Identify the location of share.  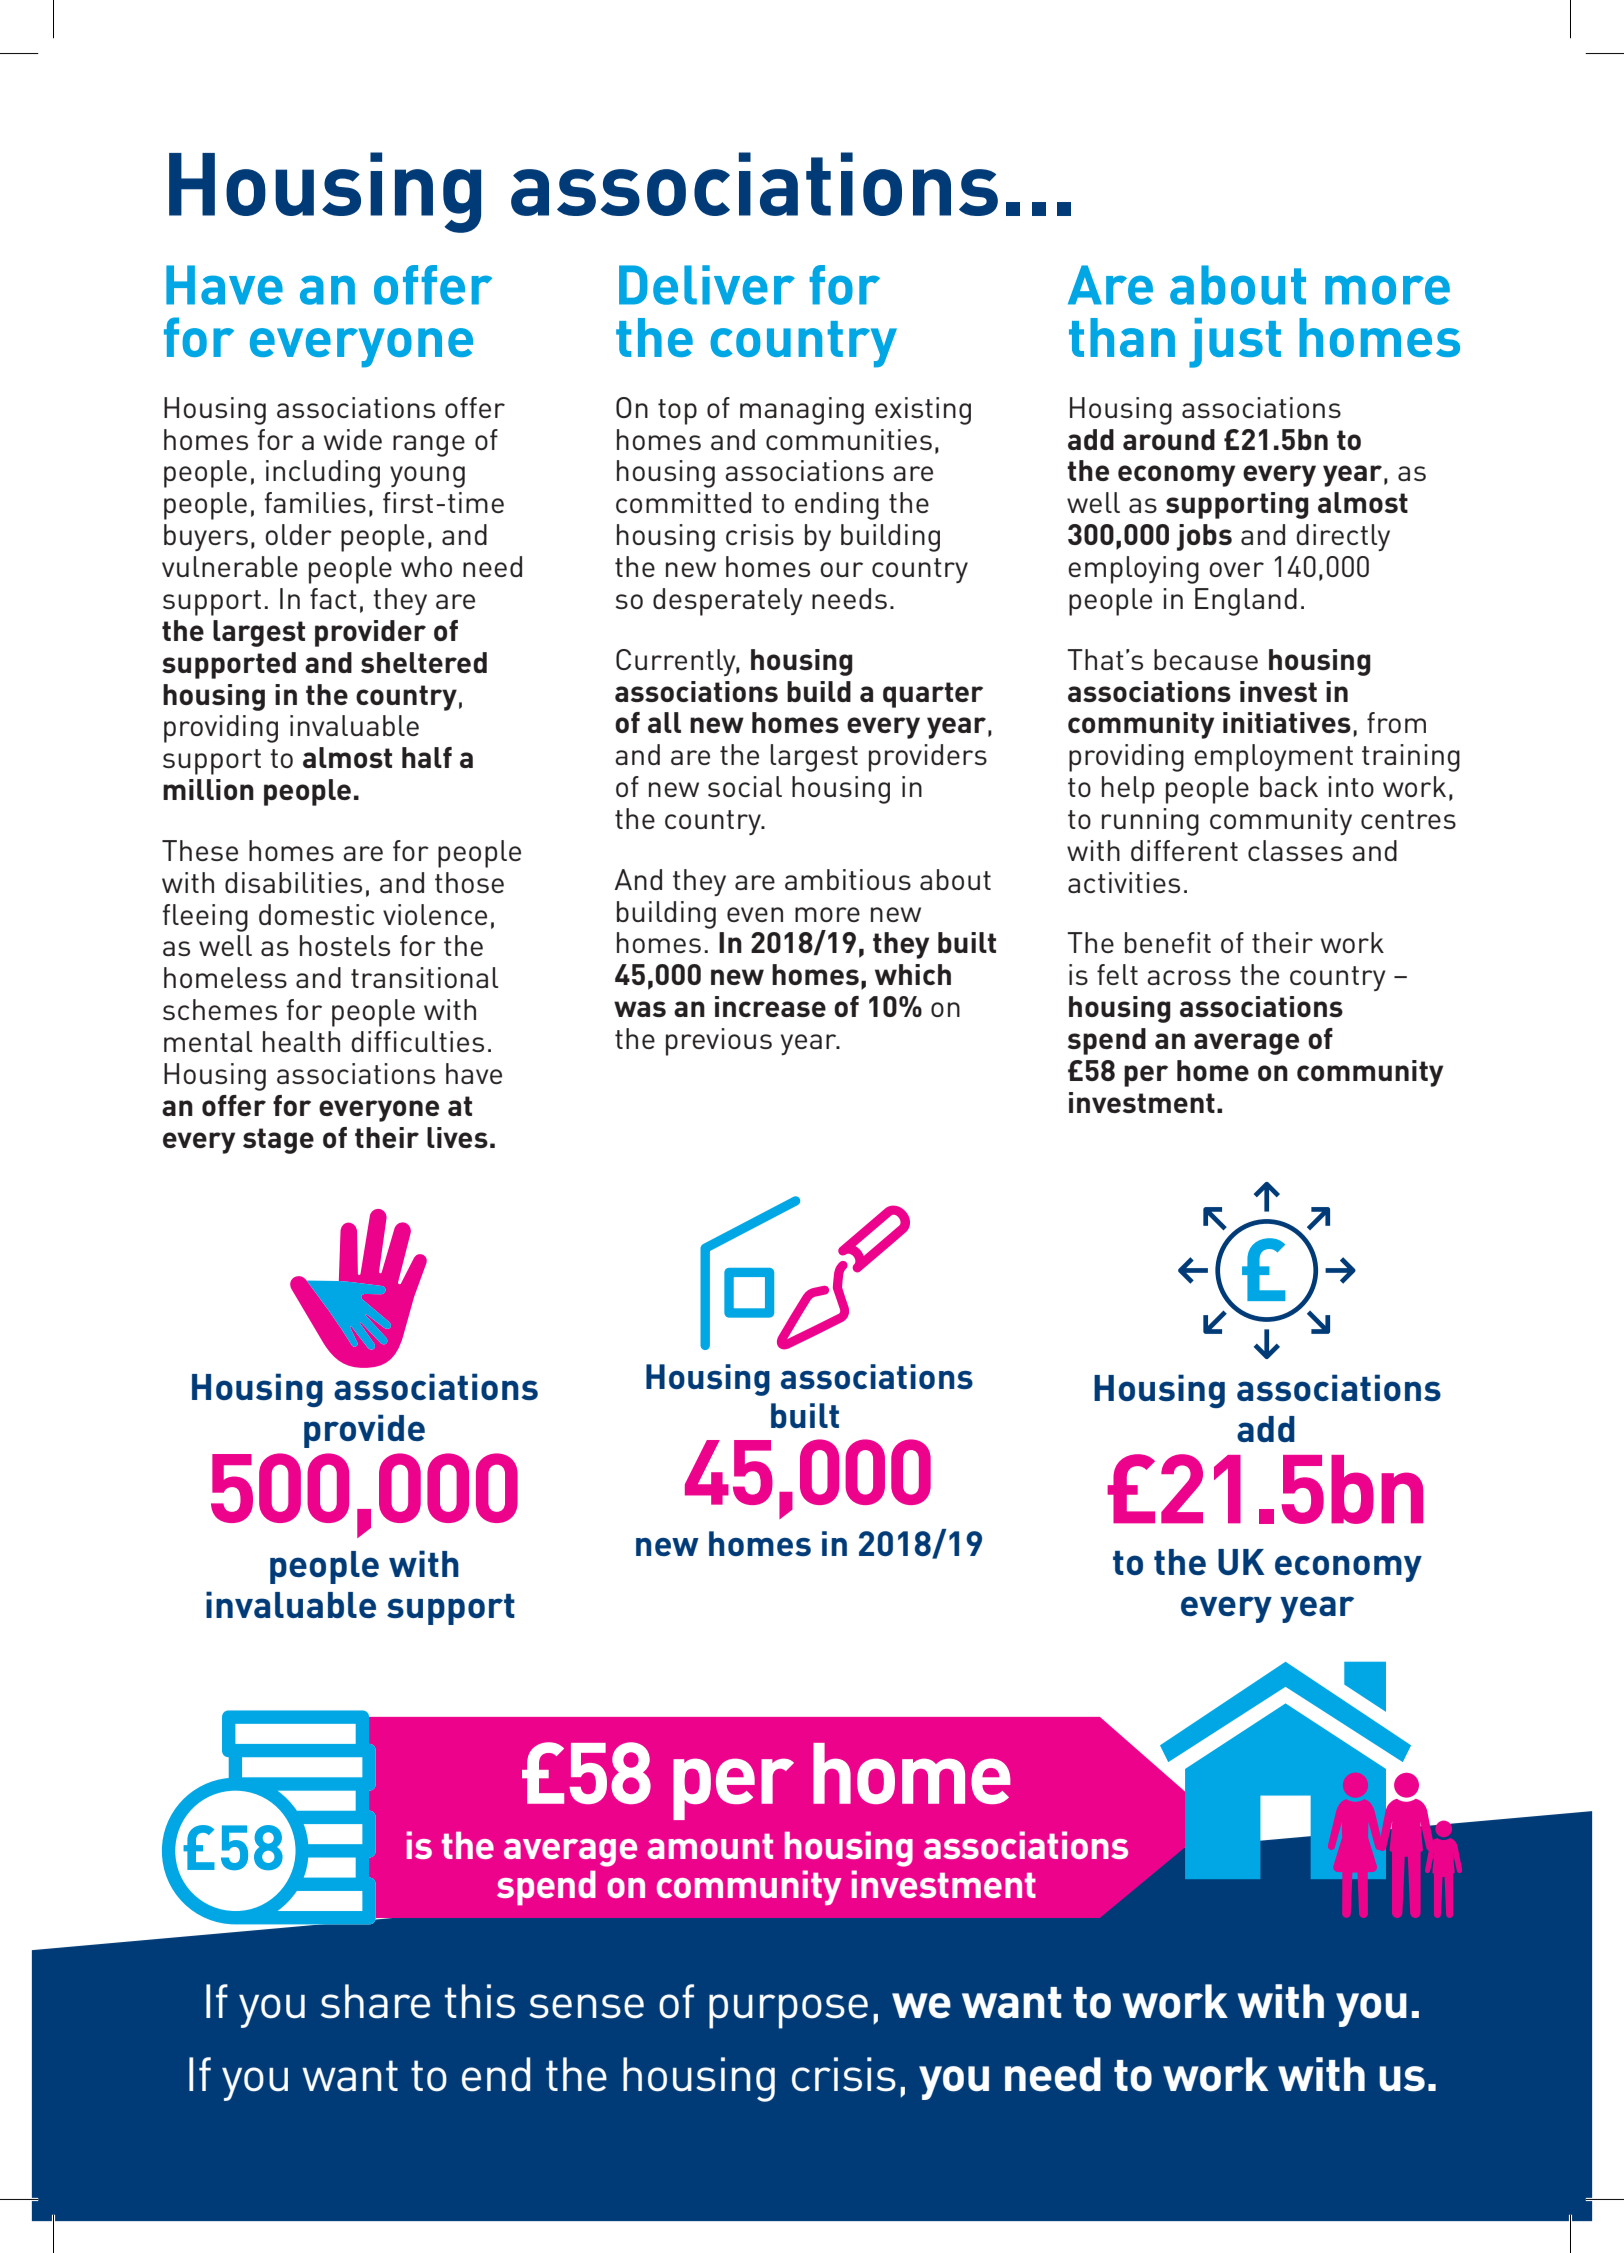
(375, 2001).
